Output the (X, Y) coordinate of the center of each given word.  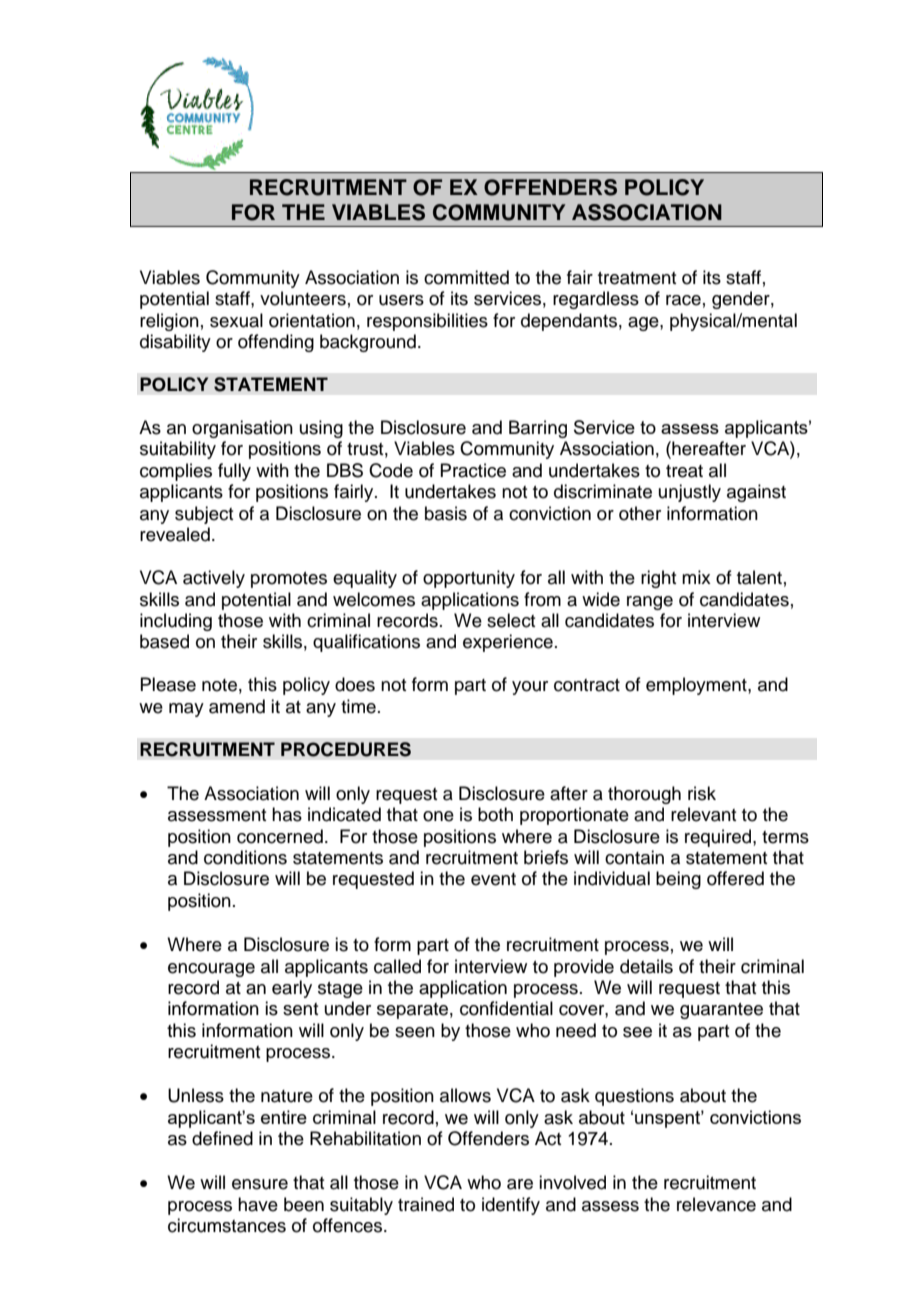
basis (446, 513)
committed (466, 277)
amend (237, 706)
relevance (716, 1204)
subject (204, 515)
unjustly (690, 493)
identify (511, 1206)
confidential (506, 1008)
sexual (236, 320)
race (683, 300)
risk (702, 793)
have (258, 1204)
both (495, 814)
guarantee (721, 1011)
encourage (211, 970)
